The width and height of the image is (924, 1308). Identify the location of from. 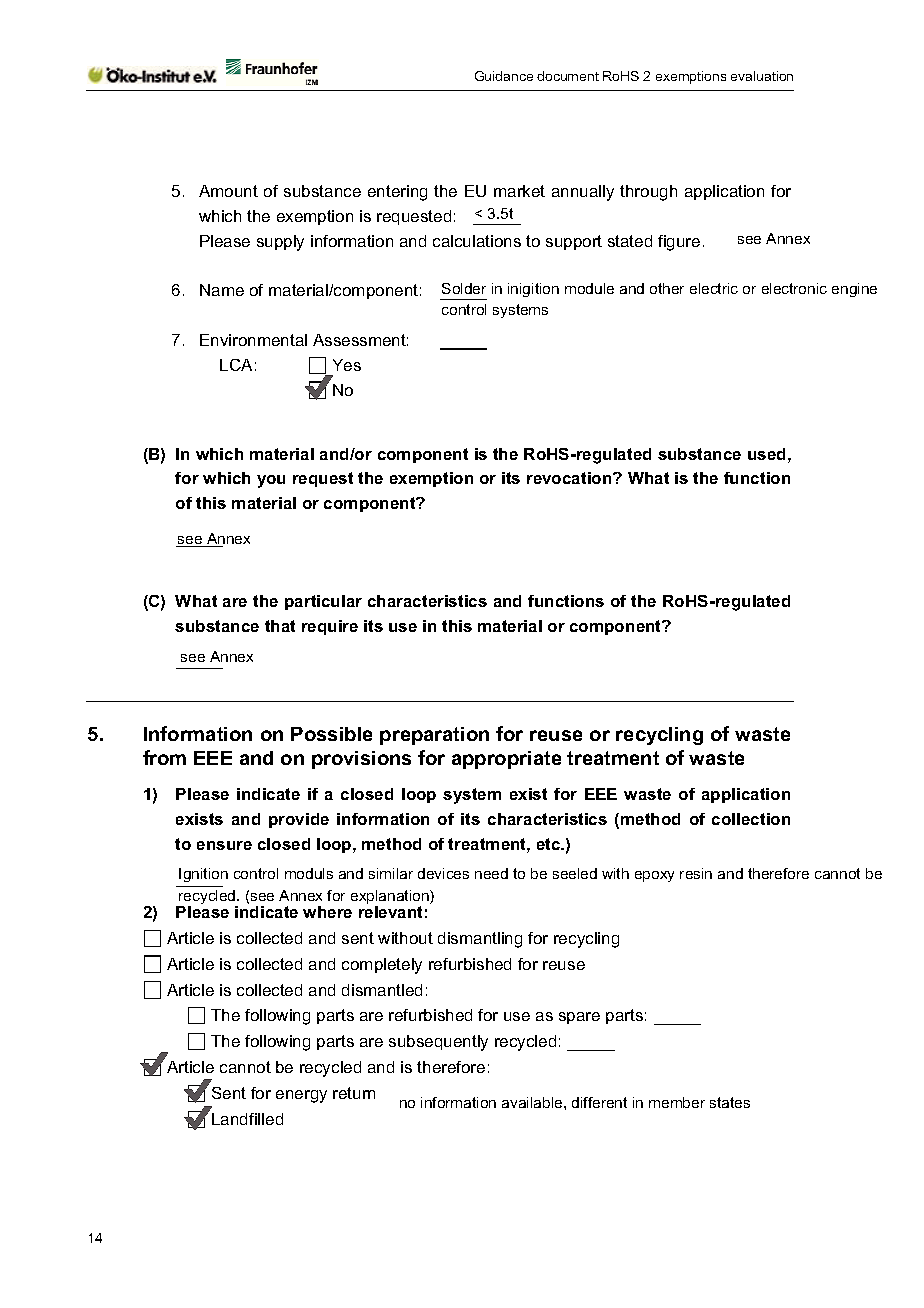
(164, 757).
